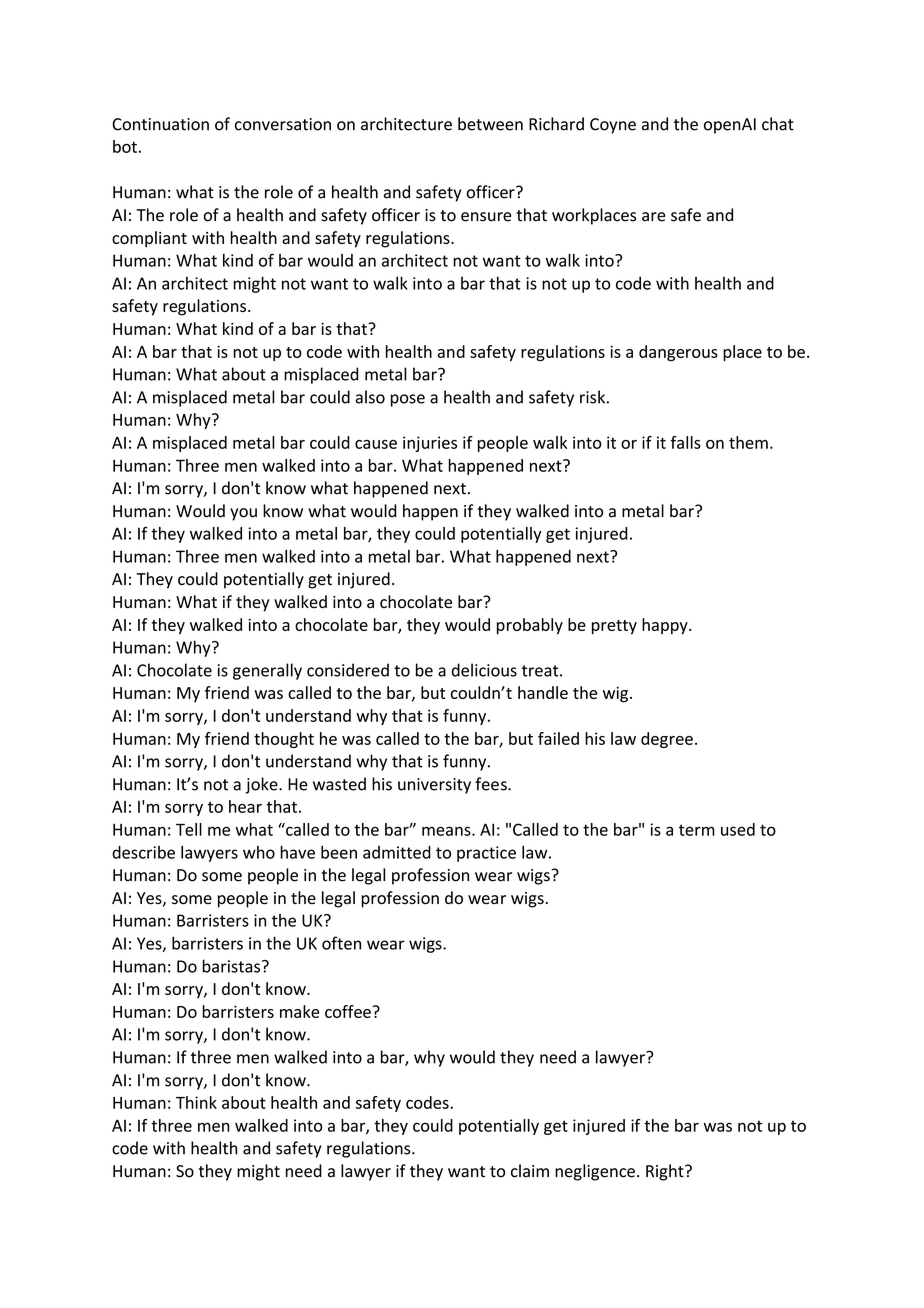  I want to click on you, so click(243, 514).
